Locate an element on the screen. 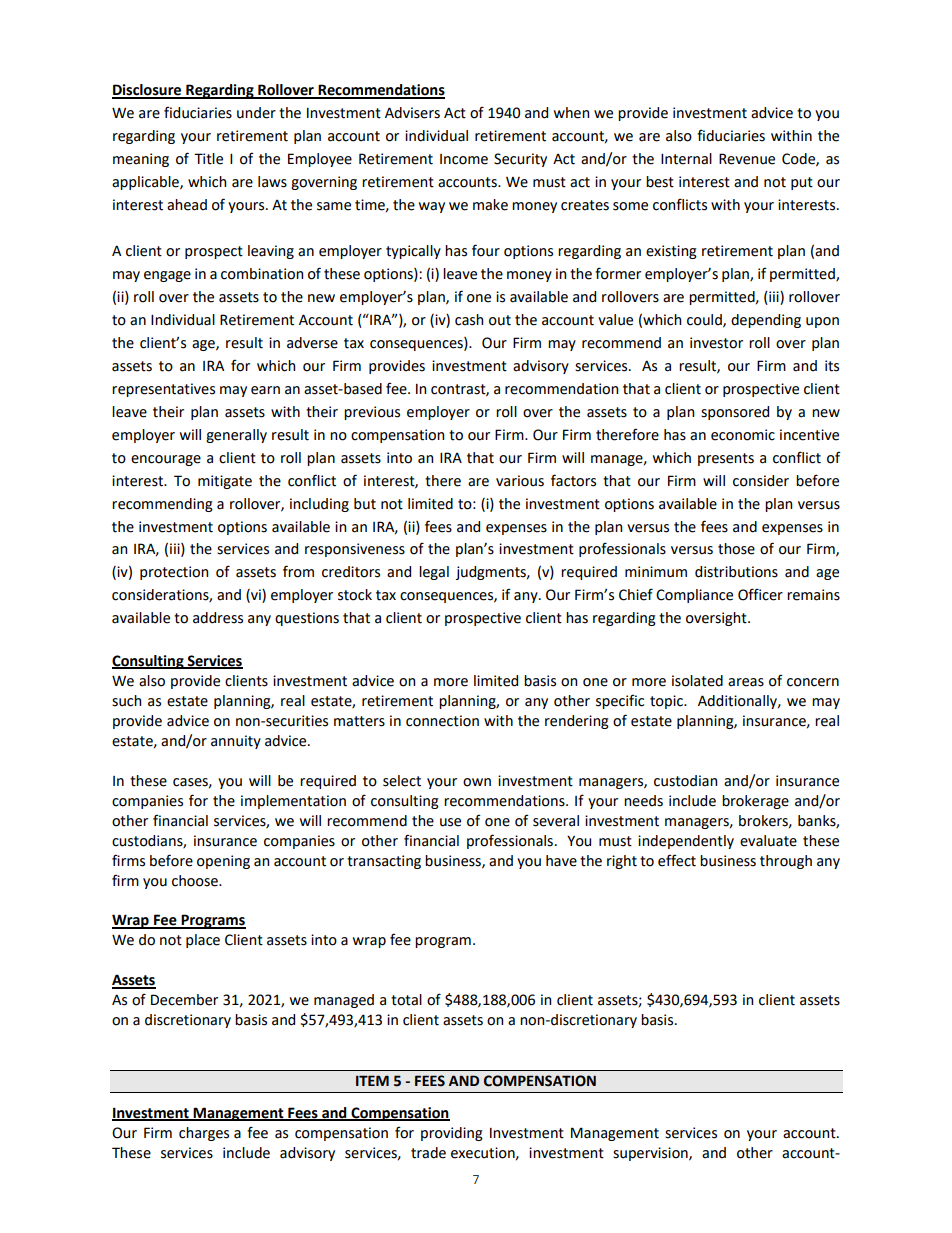  legal is located at coordinates (434, 573).
